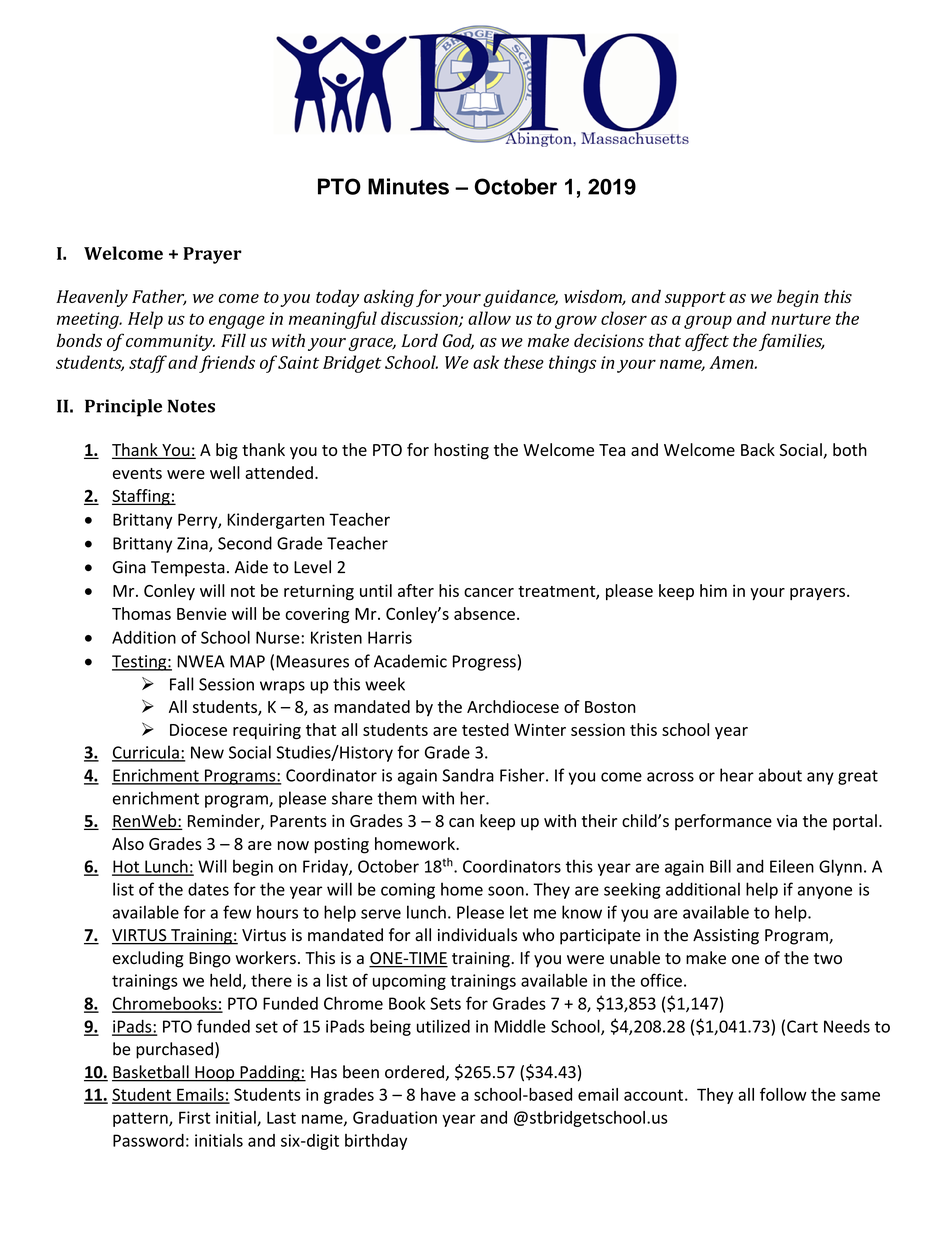 The height and width of the screenshot is (1233, 952). Describe the element at coordinates (713, 590) in the screenshot. I see `him` at that location.
